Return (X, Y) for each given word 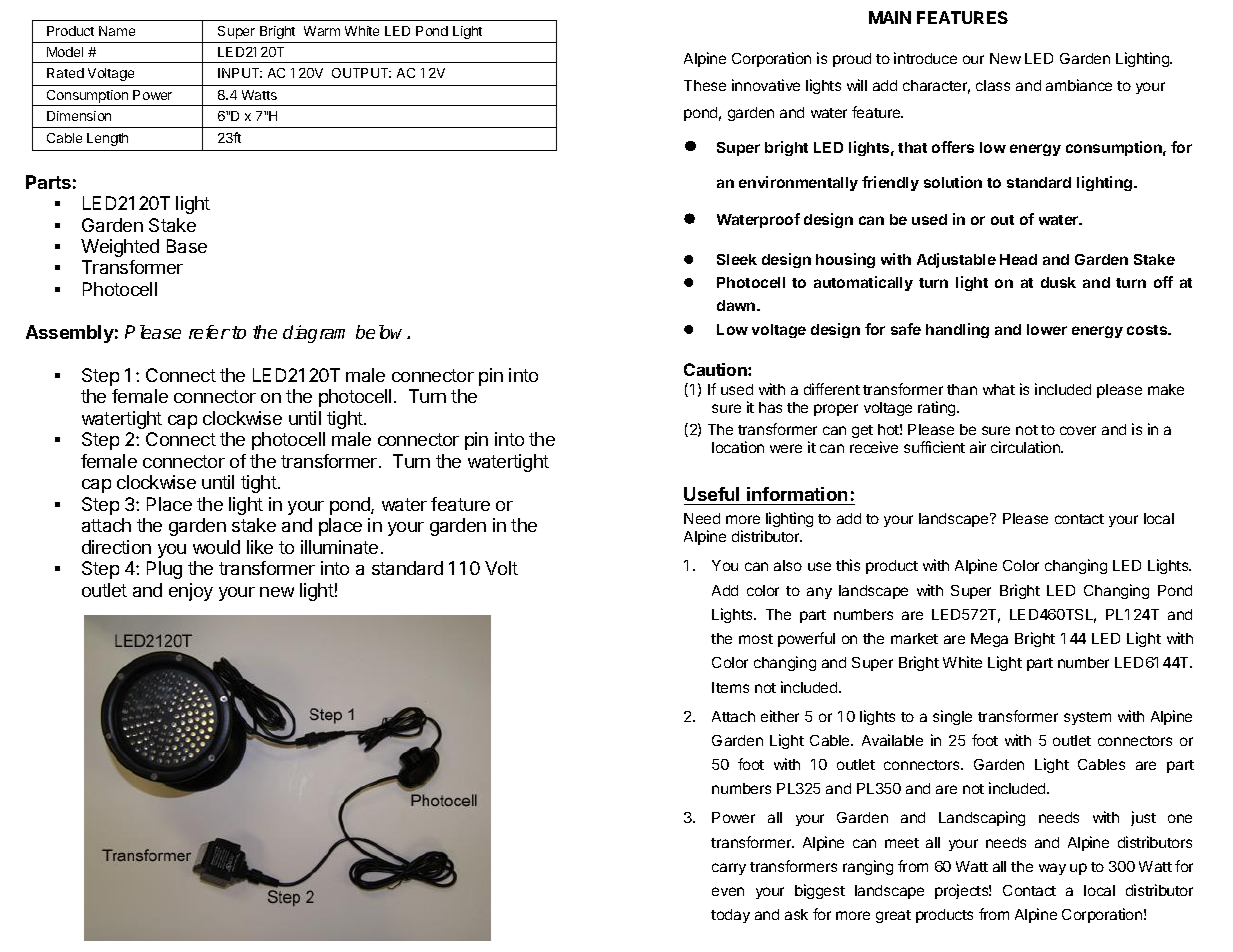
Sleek (737, 259)
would (216, 547)
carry (729, 869)
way (1052, 869)
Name (117, 31)
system (1087, 718)
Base (187, 246)
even (728, 891)
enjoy (191, 592)
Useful (711, 494)
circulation (1026, 447)
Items (730, 687)
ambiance (1079, 85)
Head (1018, 259)
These (705, 85)
